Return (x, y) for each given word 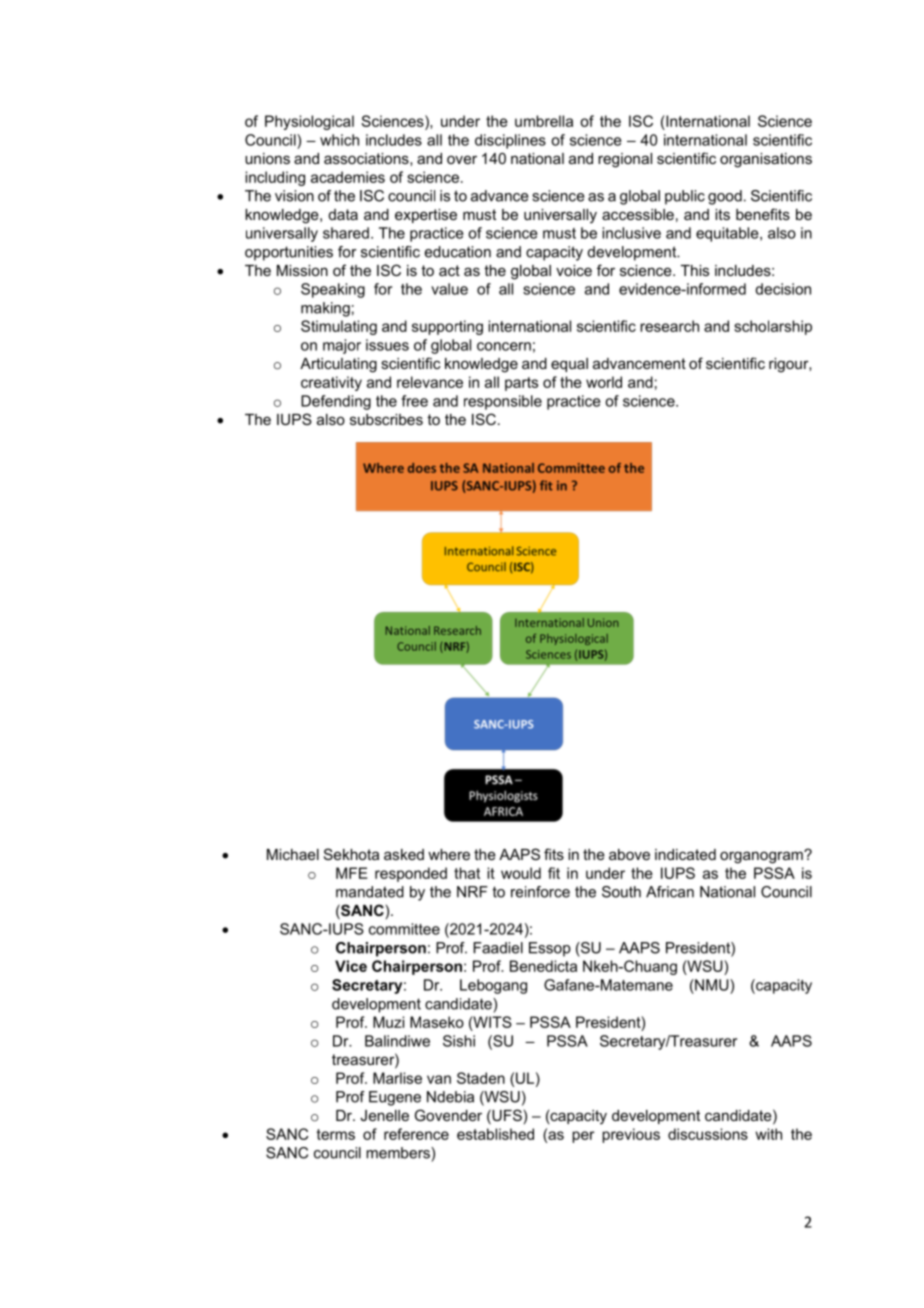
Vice (351, 966)
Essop (550, 949)
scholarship (773, 327)
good (725, 197)
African (670, 892)
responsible (503, 402)
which (339, 140)
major (342, 346)
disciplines (510, 141)
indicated (685, 854)
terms (336, 1134)
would (521, 873)
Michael (293, 854)
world (604, 382)
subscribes (386, 419)
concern (504, 346)
